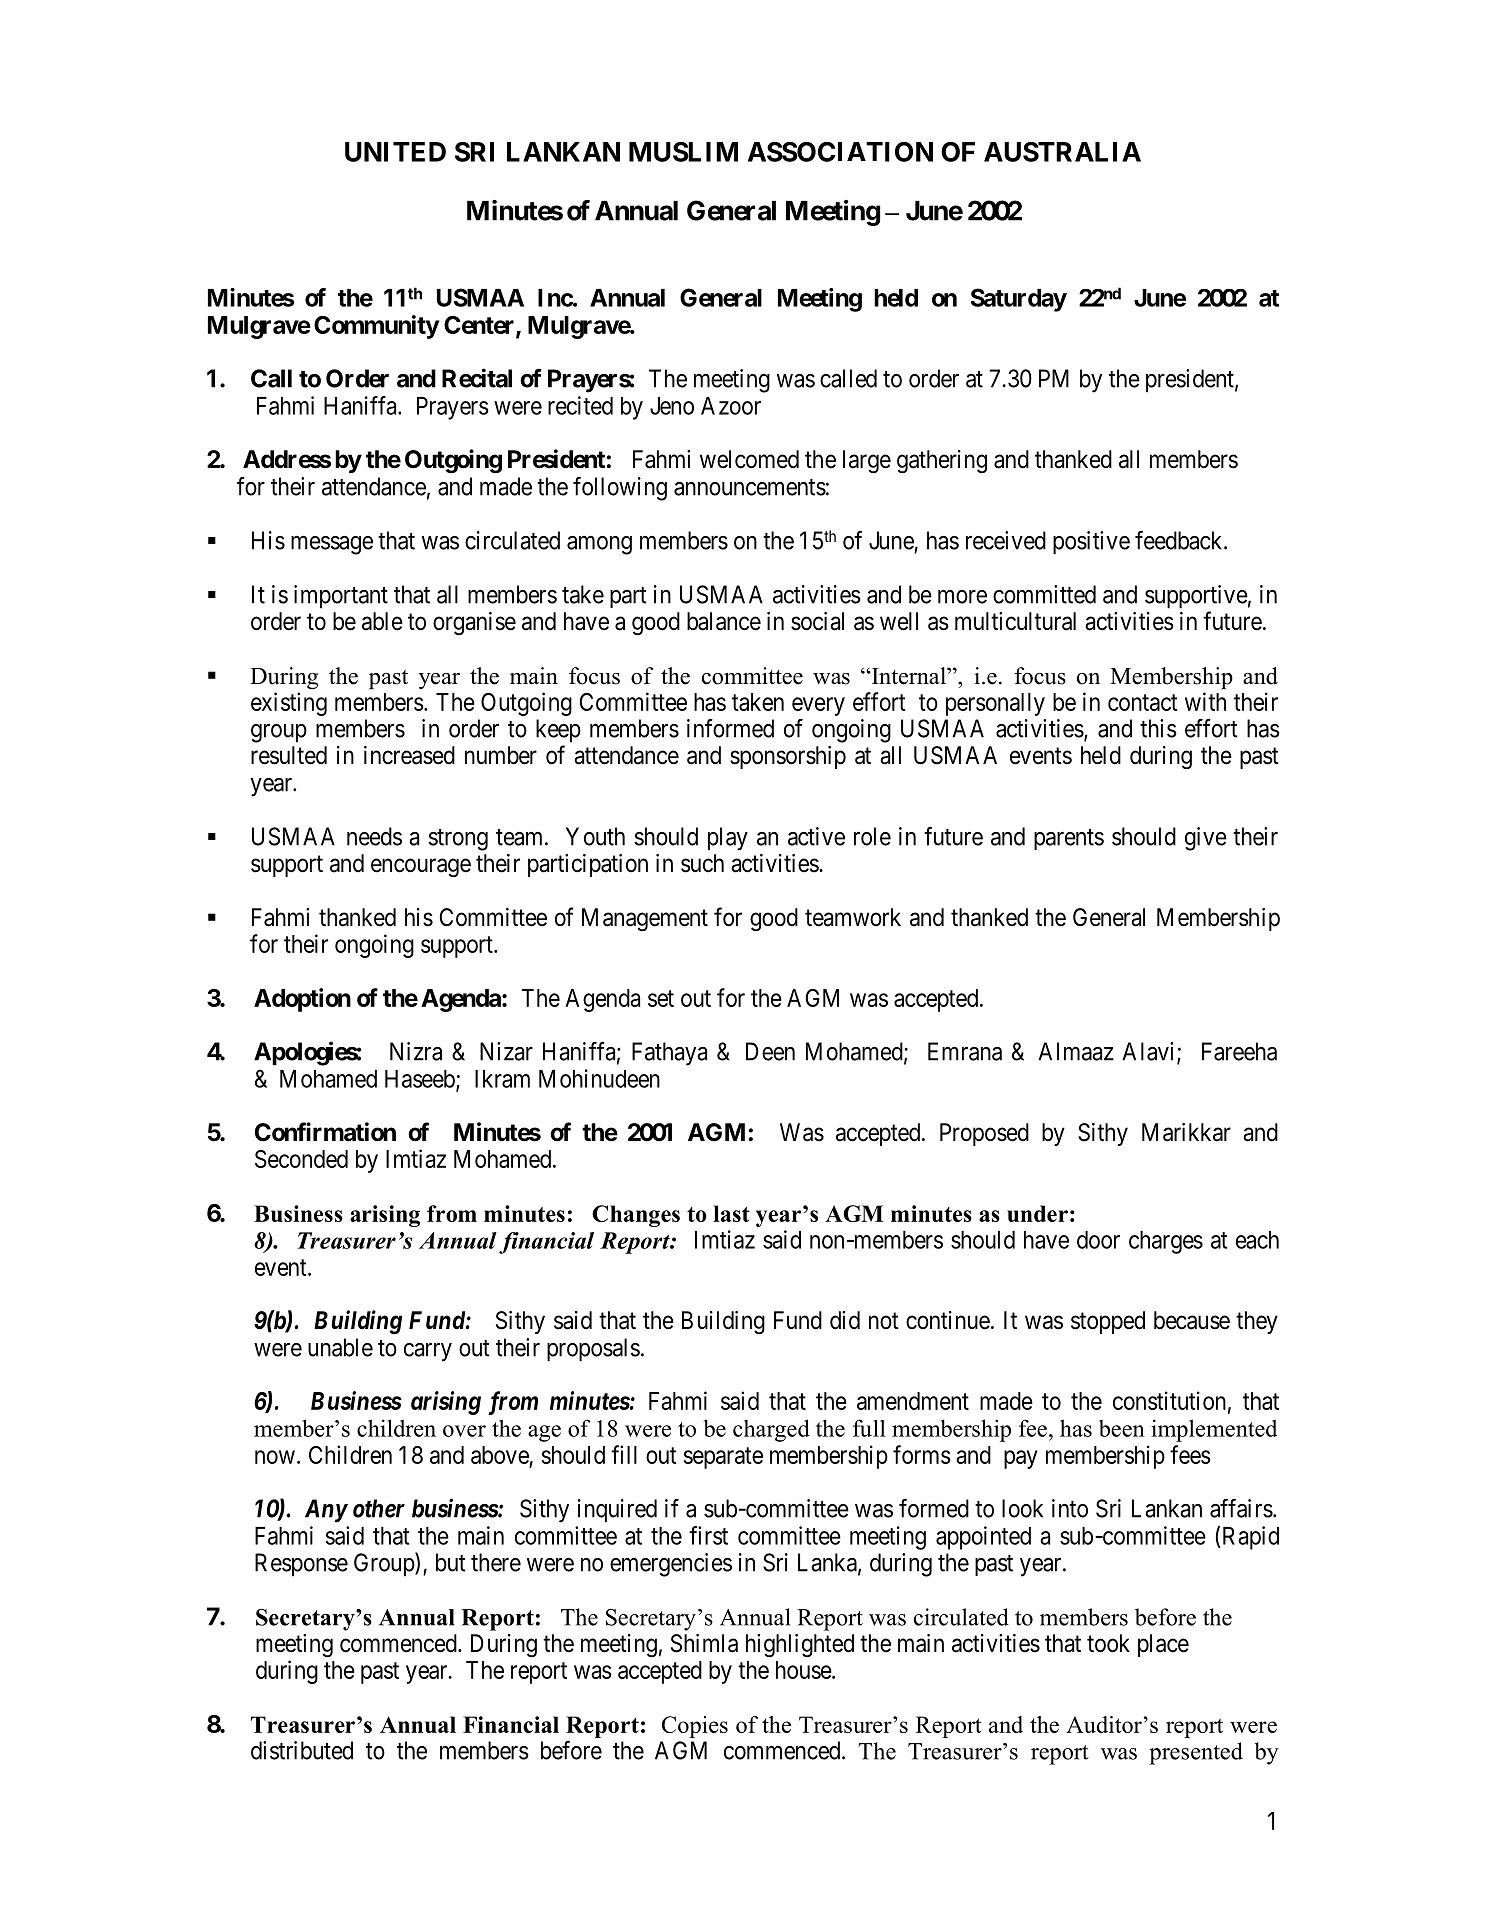 This screenshot has width=1485, height=1922. I want to click on UNITED, so click(395, 152).
